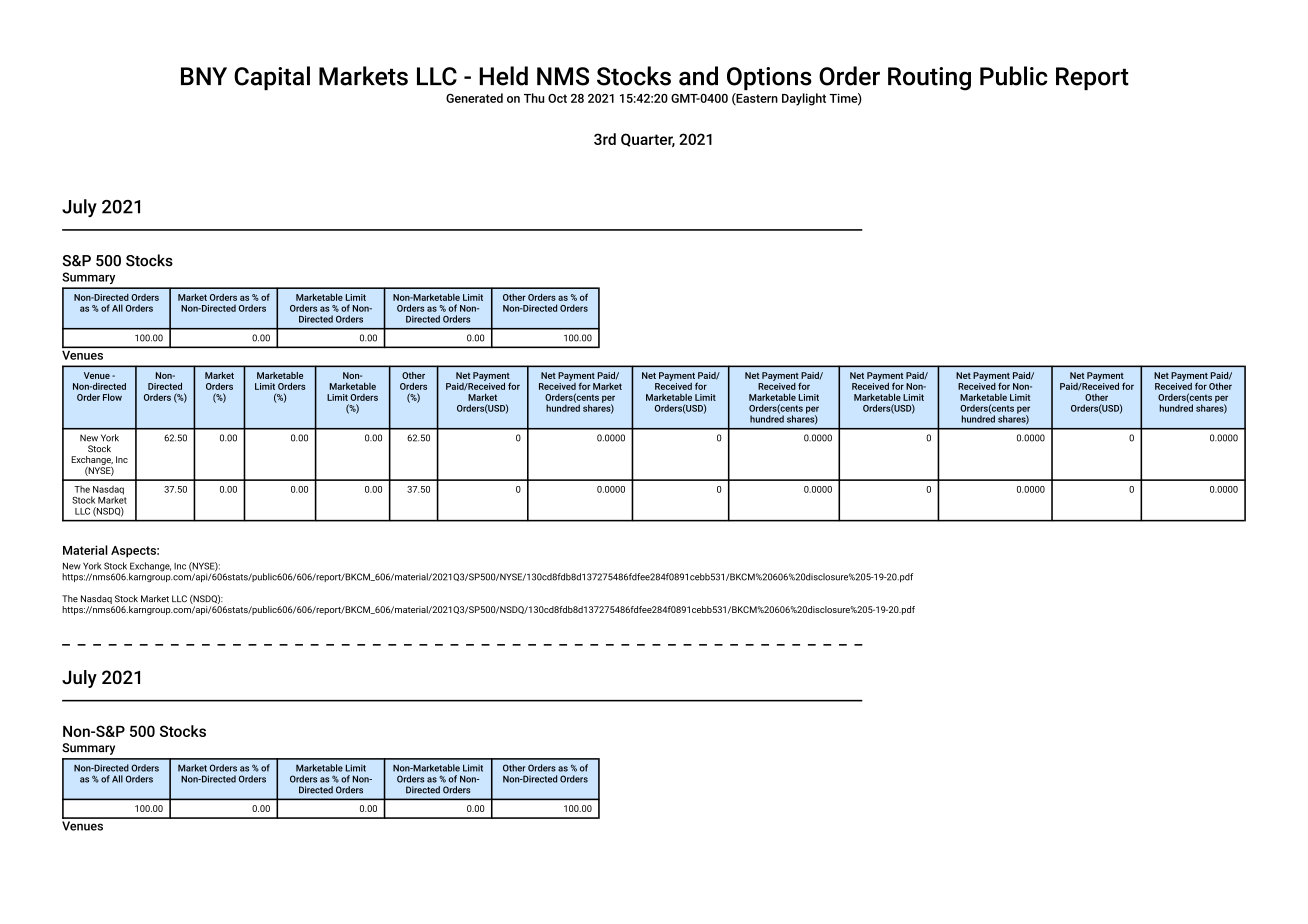 The height and width of the document is (924, 1308). What do you see at coordinates (698, 76) in the document?
I see `and` at bounding box center [698, 76].
